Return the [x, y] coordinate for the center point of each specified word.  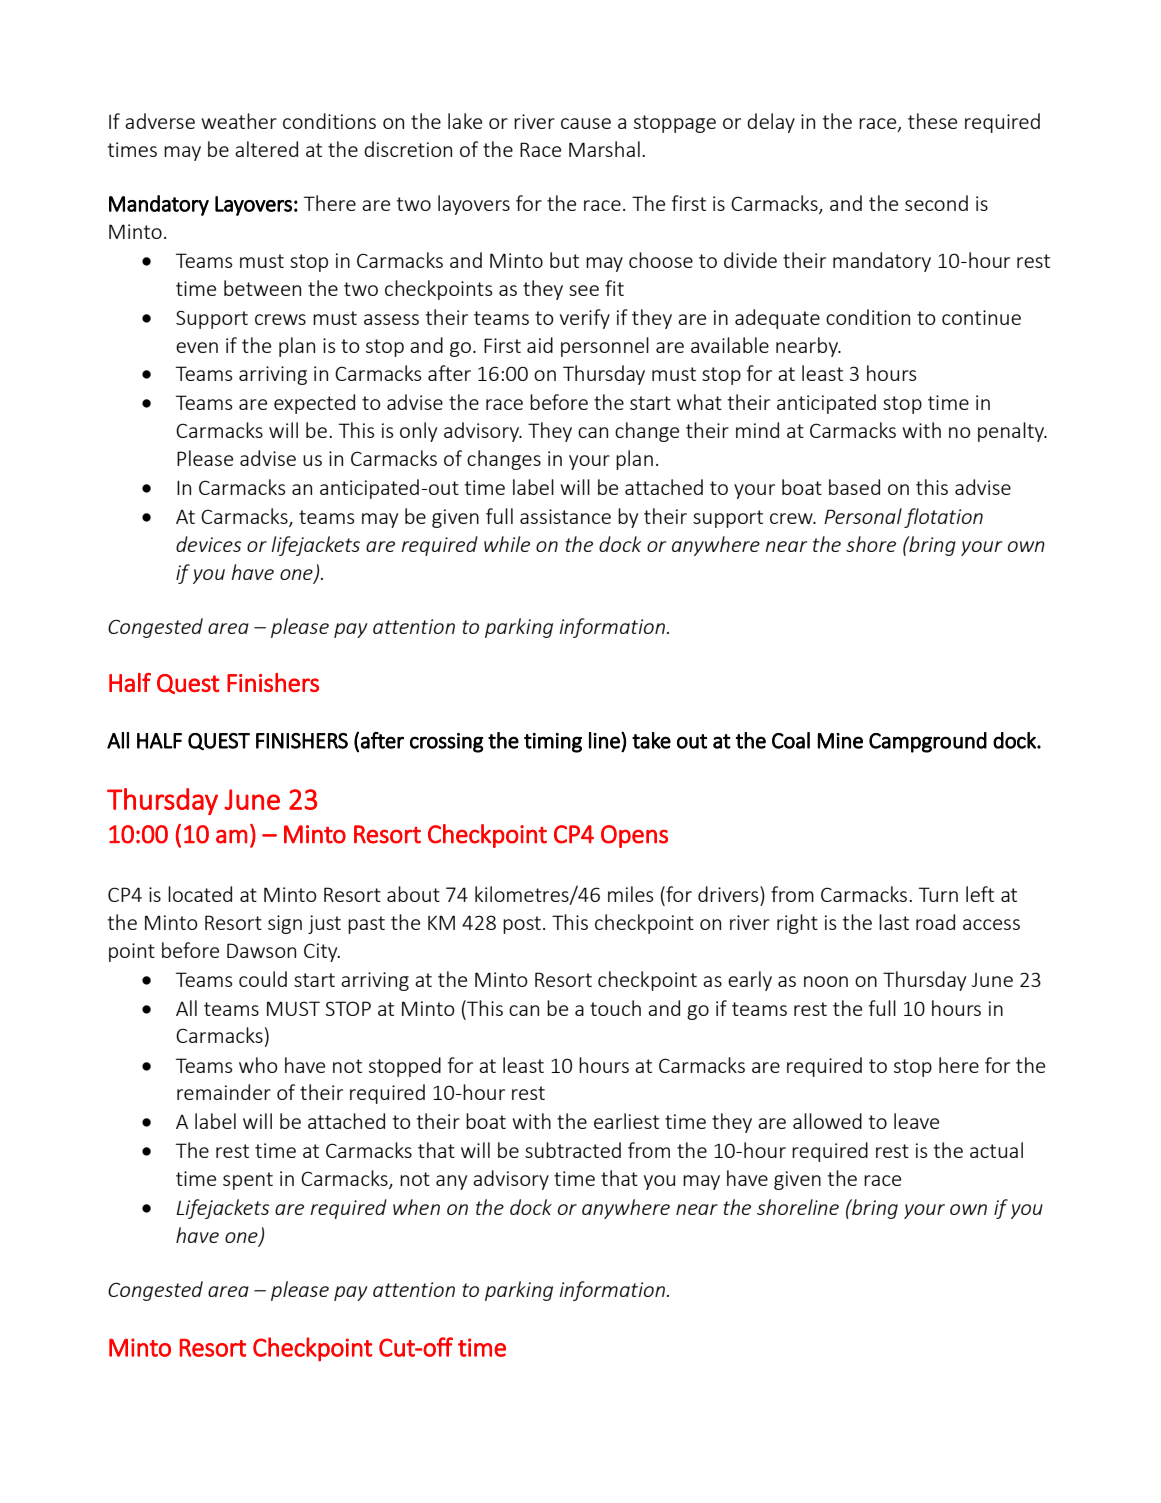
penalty [1012, 432]
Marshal [604, 149]
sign [285, 924]
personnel [605, 347]
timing [553, 743]
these [932, 121]
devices [209, 544]
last [894, 922]
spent [248, 1181]
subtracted [573, 1150]
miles [630, 894]
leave [916, 1121]
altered [266, 149]
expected [314, 404]
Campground [928, 742]
